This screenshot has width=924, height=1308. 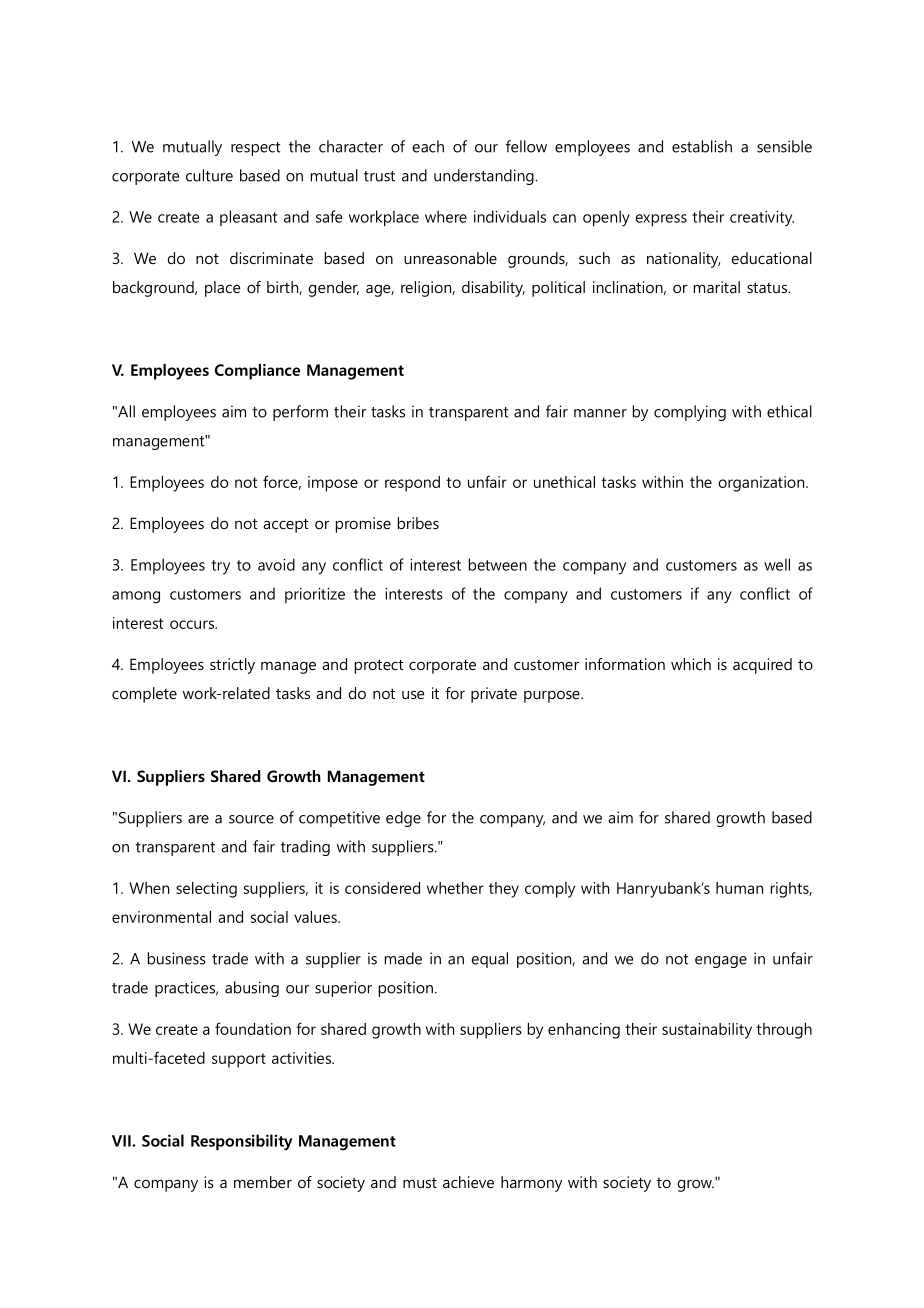 I want to click on understanding, so click(x=485, y=177).
